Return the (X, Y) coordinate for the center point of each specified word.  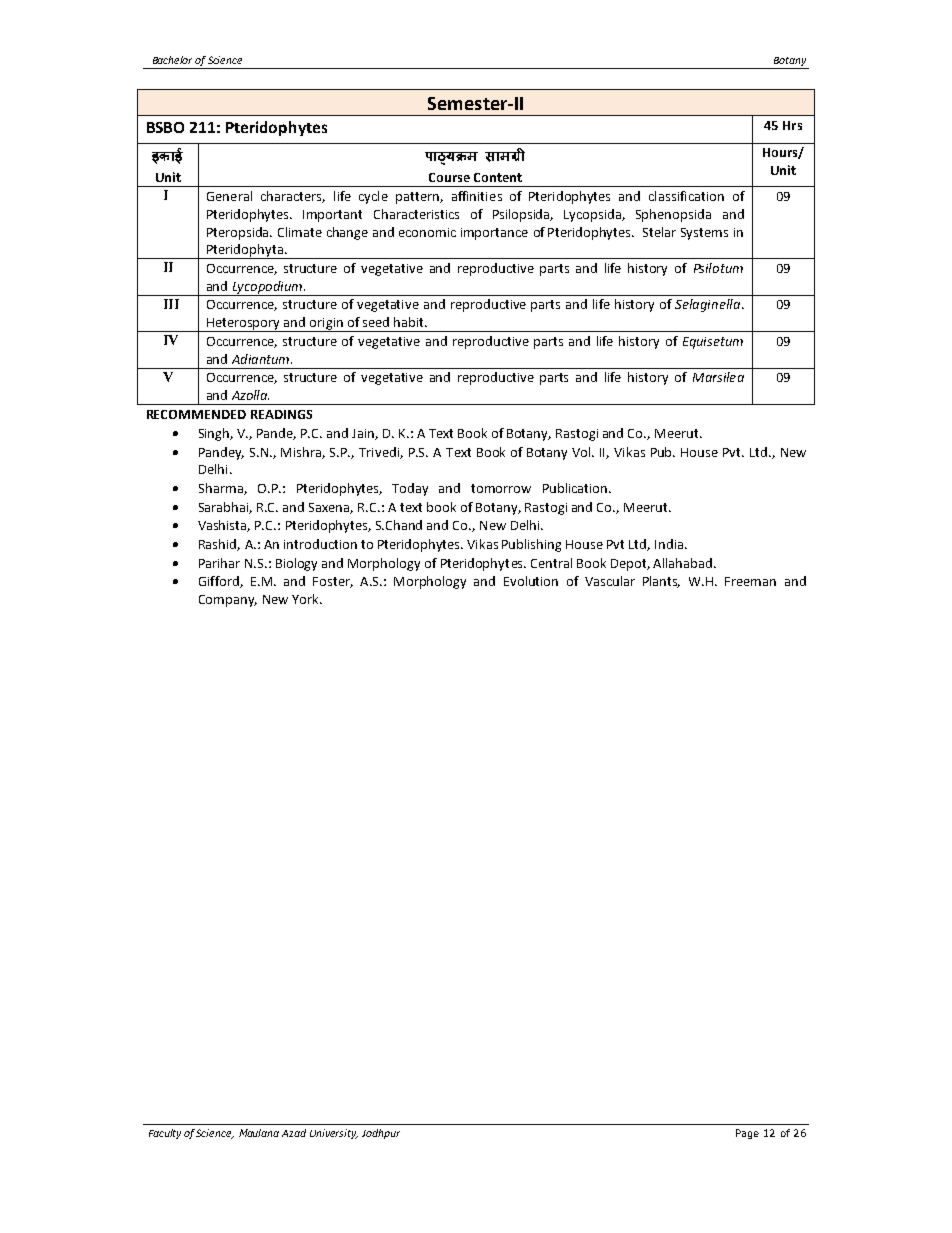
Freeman (750, 581)
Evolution (531, 581)
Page (747, 1134)
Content (498, 177)
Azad (294, 1133)
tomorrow (501, 488)
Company (228, 601)
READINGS (281, 414)
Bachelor (172, 60)
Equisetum (713, 343)
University (334, 1134)
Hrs (792, 125)
